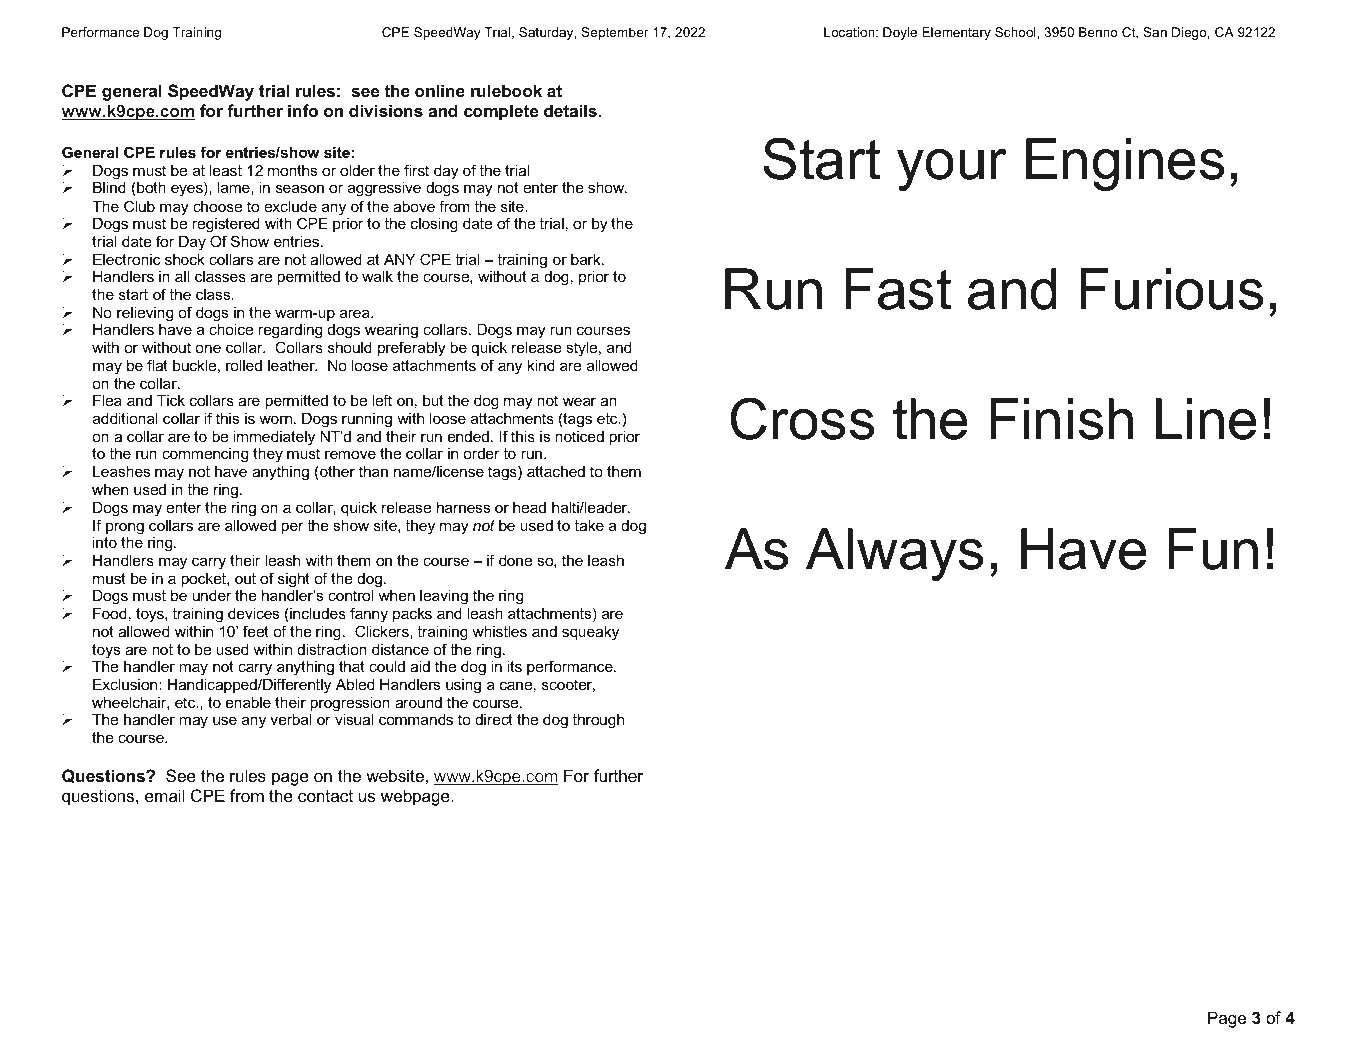 This page has height=1048, width=1356. What do you see at coordinates (1213, 549) in the page?
I see `Fun` at bounding box center [1213, 549].
